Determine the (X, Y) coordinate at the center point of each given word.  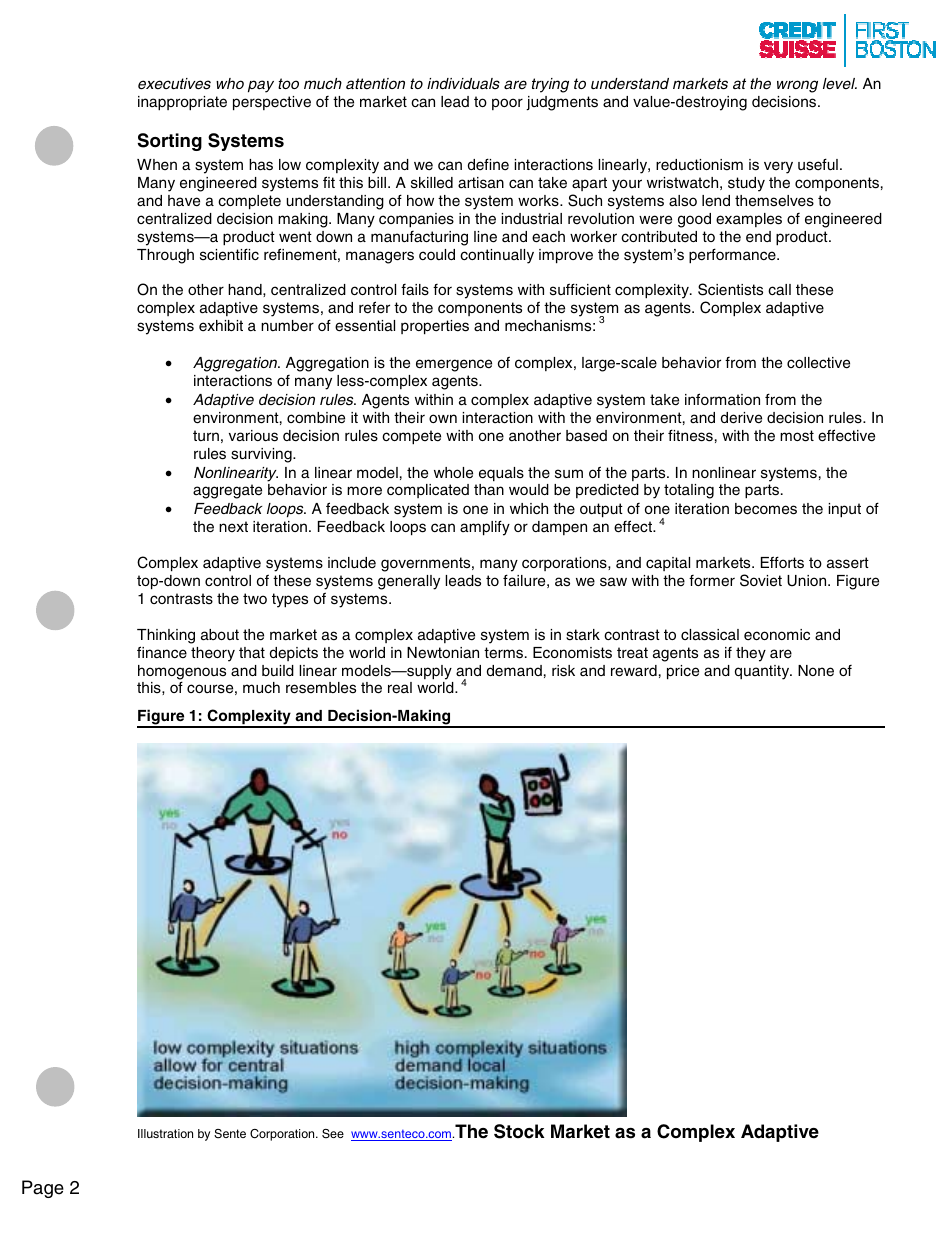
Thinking (166, 636)
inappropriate (182, 103)
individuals (463, 83)
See (333, 1134)
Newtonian (443, 653)
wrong (797, 86)
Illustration (165, 1133)
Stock (519, 1131)
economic (777, 635)
